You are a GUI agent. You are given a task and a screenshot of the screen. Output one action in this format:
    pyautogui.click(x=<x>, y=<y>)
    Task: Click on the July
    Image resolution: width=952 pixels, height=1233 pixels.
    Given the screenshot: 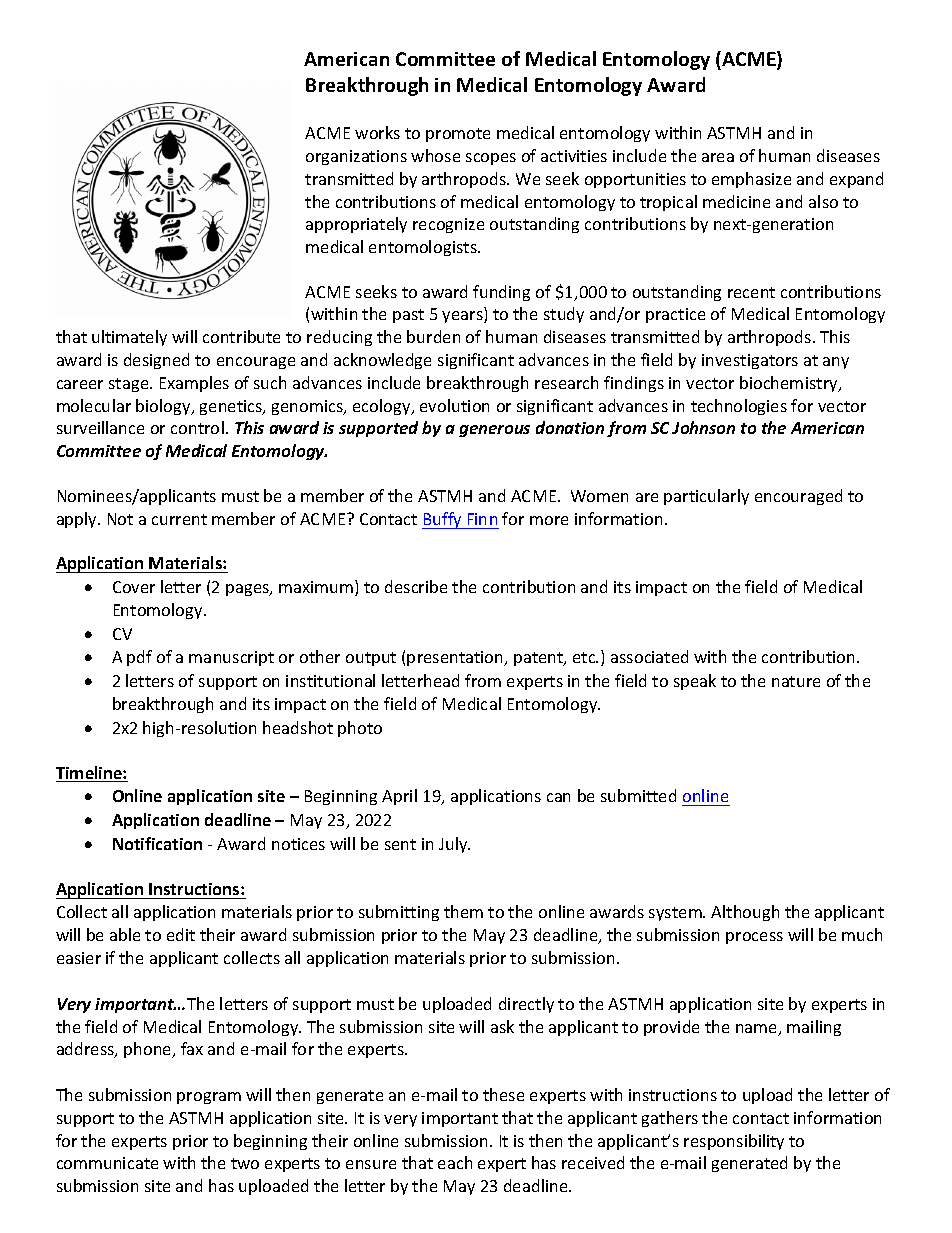 What is the action you would take?
    pyautogui.click(x=454, y=845)
